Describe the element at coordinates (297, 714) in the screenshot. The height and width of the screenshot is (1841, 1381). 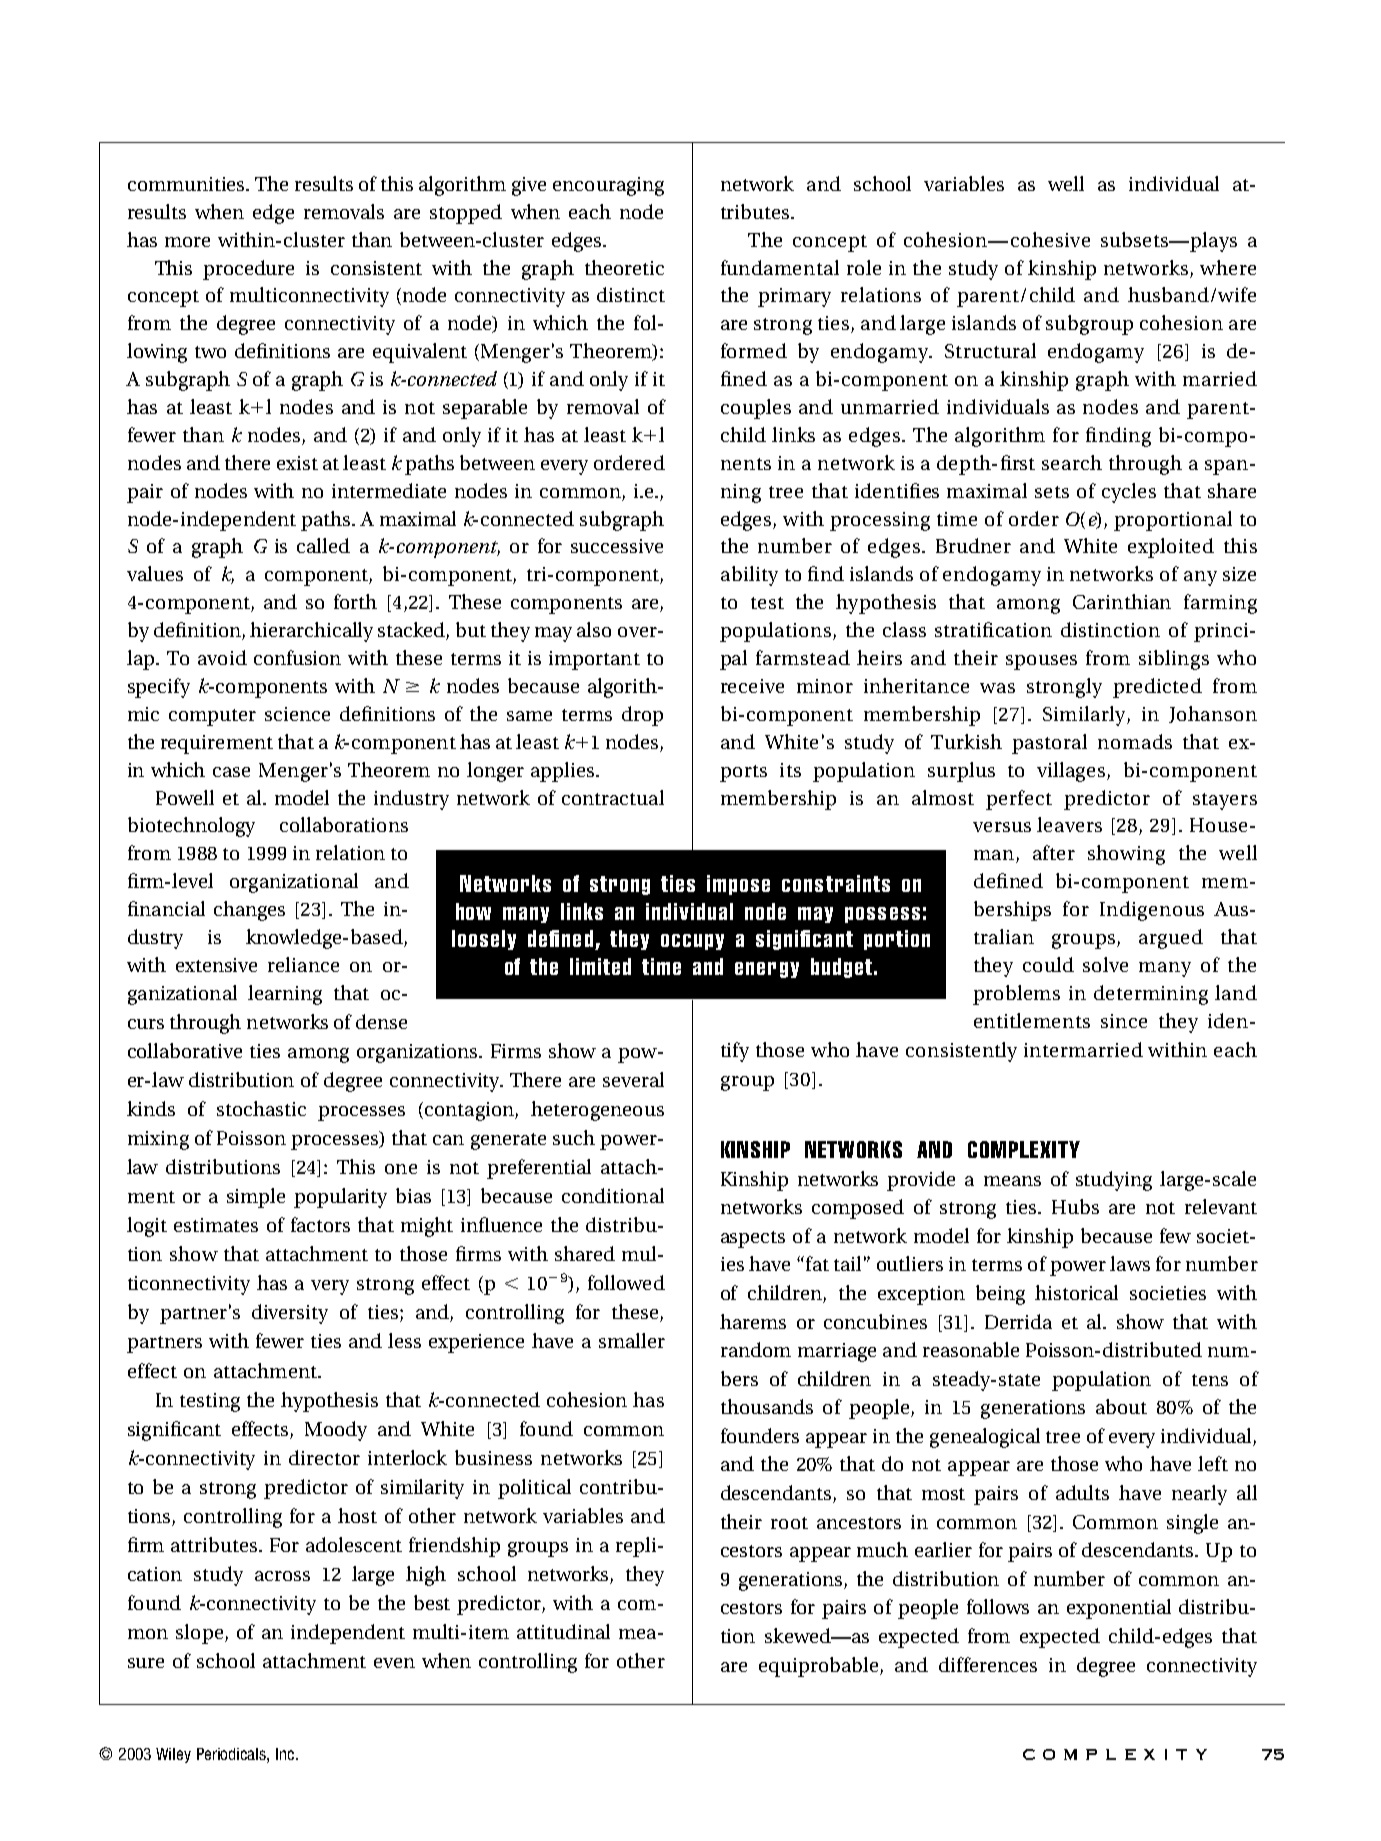
I see `science` at that location.
